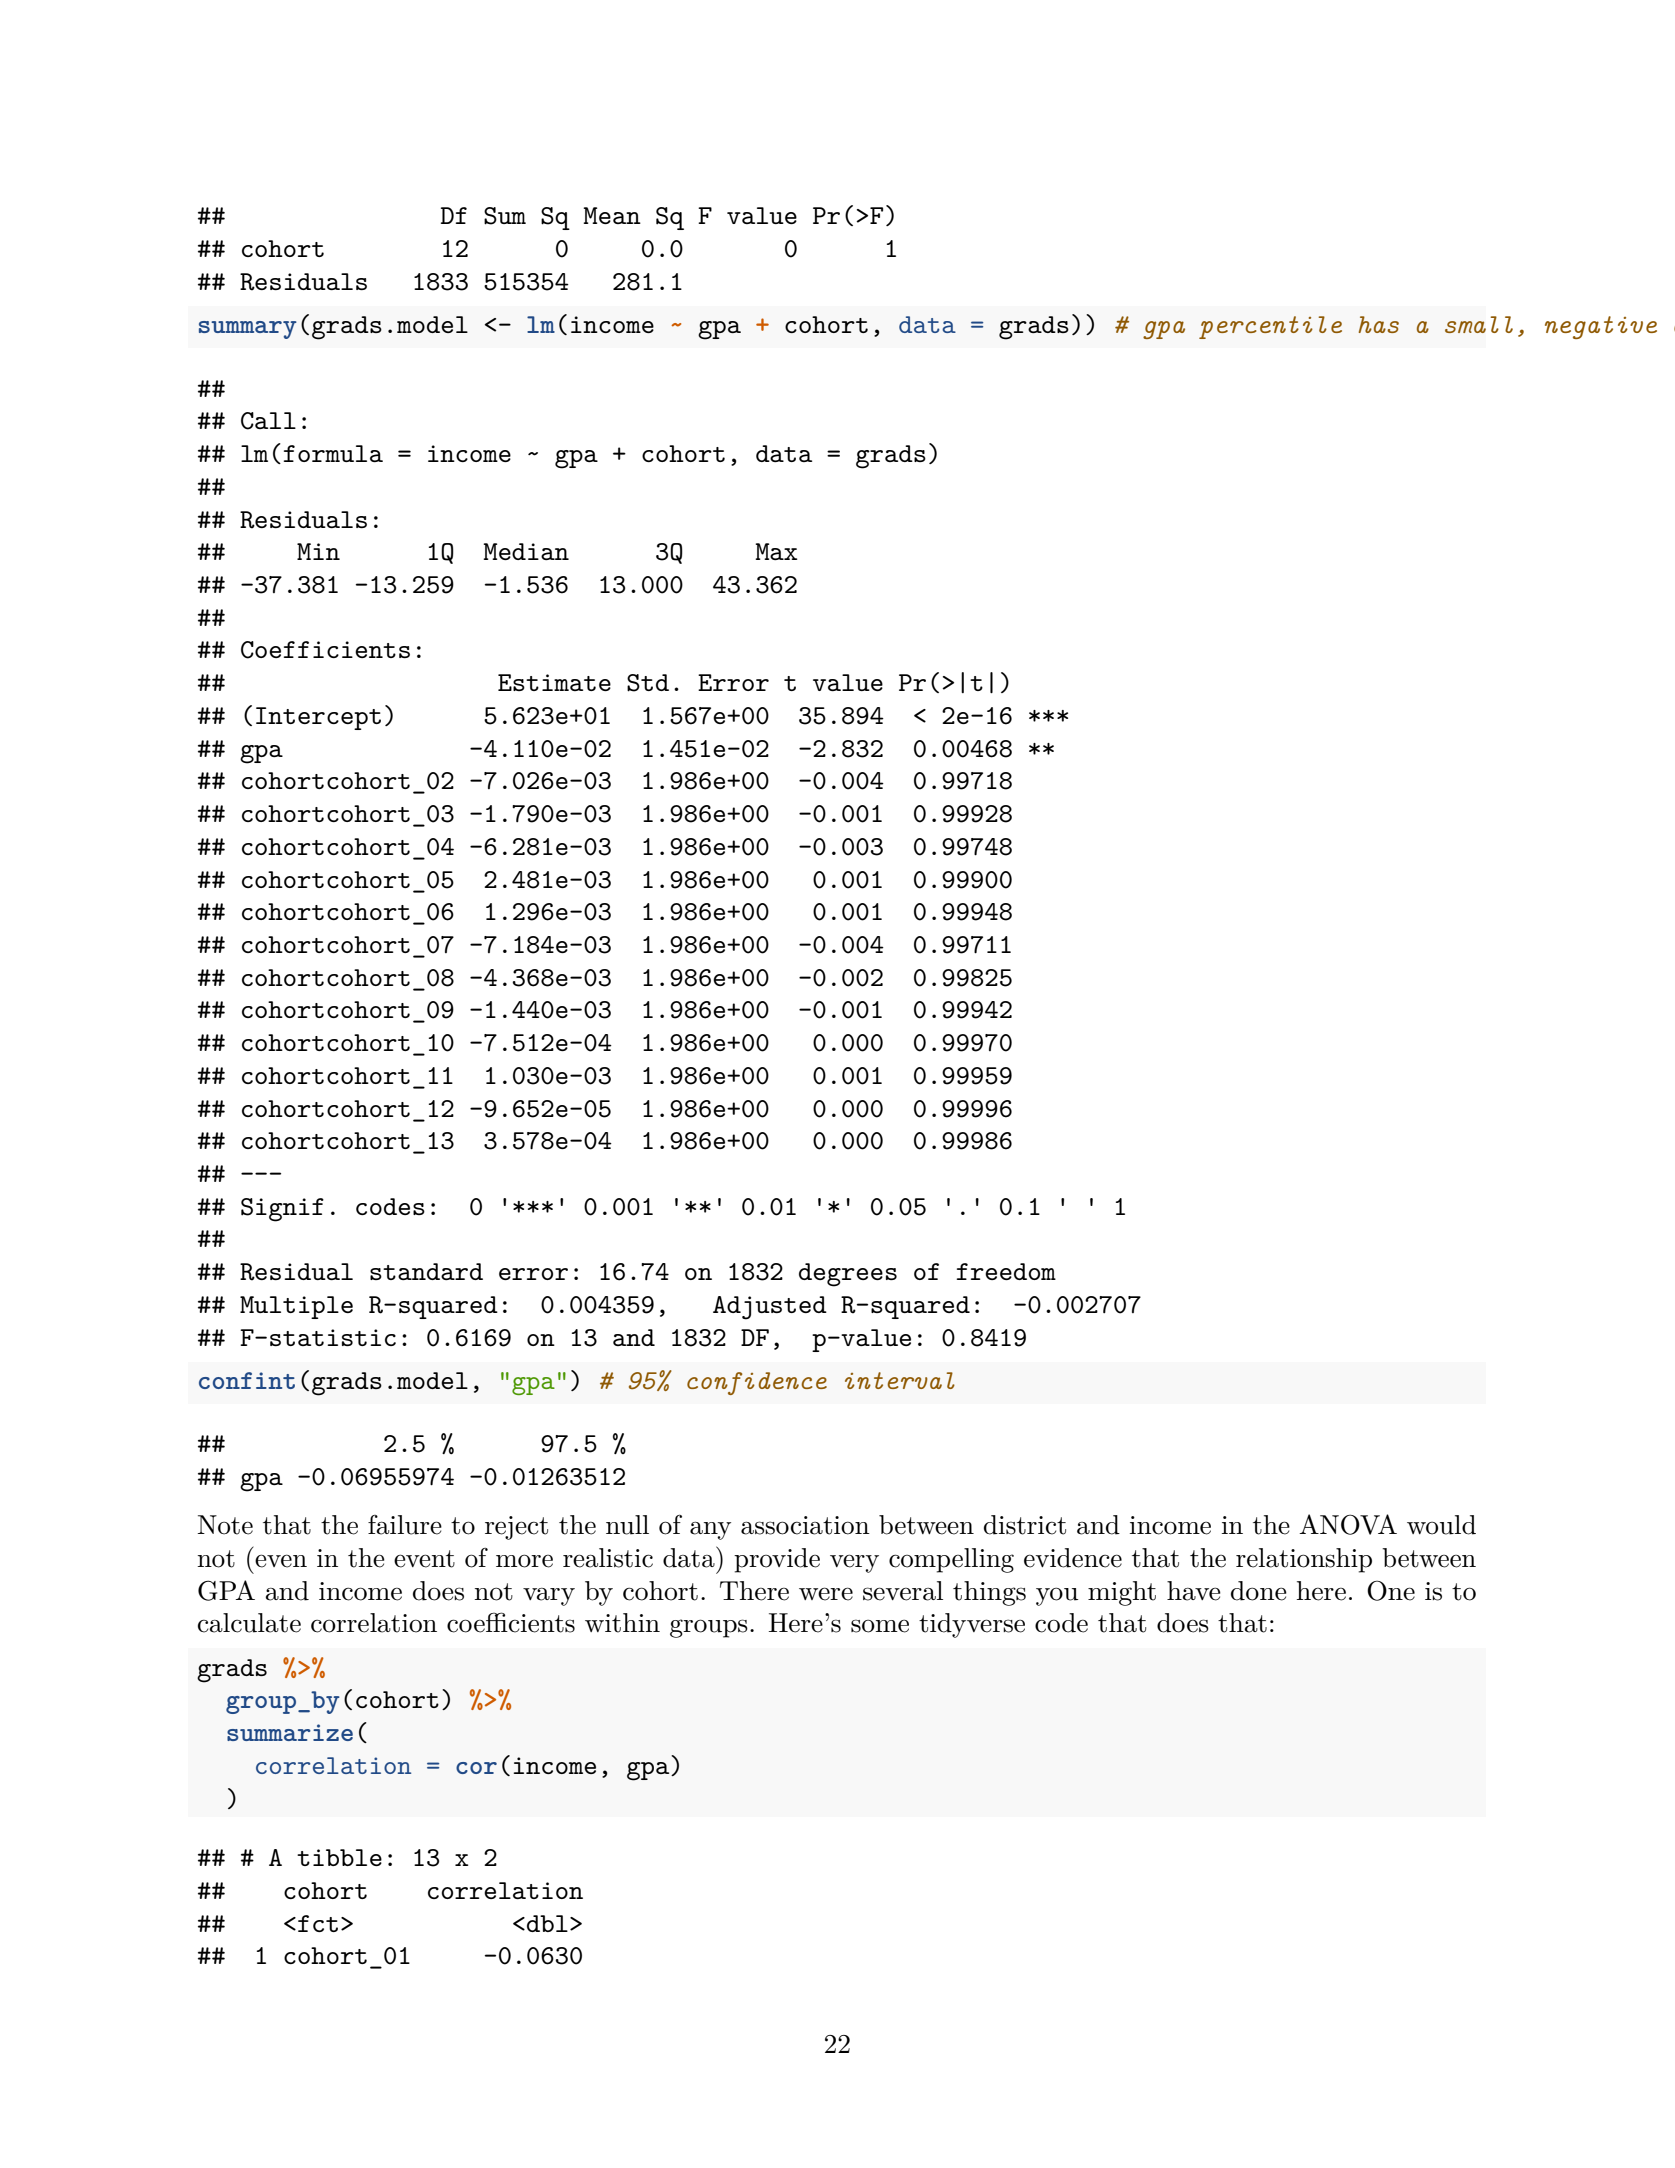 The height and width of the screenshot is (2168, 1675). What do you see at coordinates (612, 215) in the screenshot?
I see `Mean` at bounding box center [612, 215].
